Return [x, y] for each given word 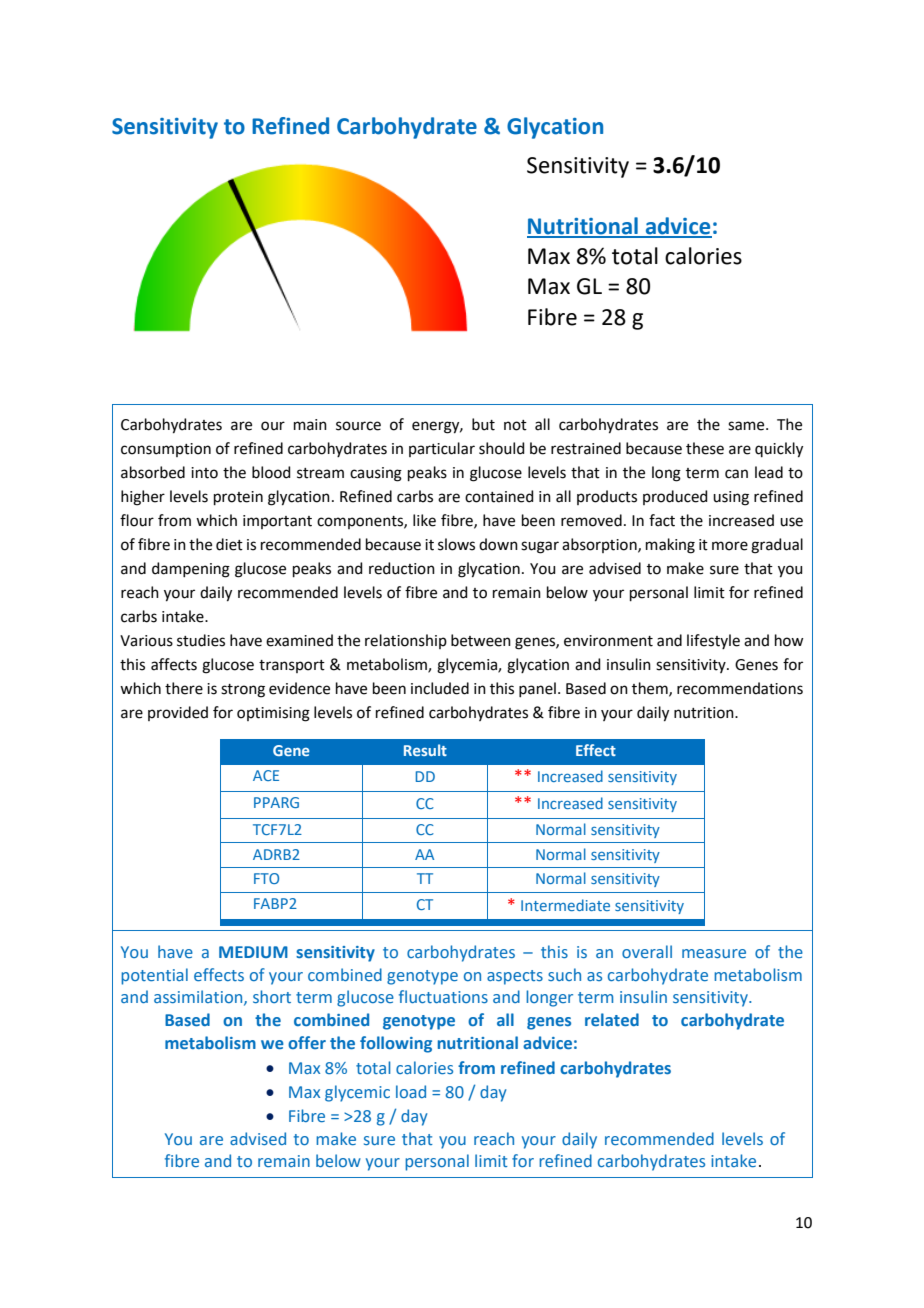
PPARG [276, 802]
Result [425, 750]
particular [442, 449]
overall [647, 951]
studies [201, 640]
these [705, 448]
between [481, 640]
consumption [166, 450]
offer [307, 1042]
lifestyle [713, 641]
